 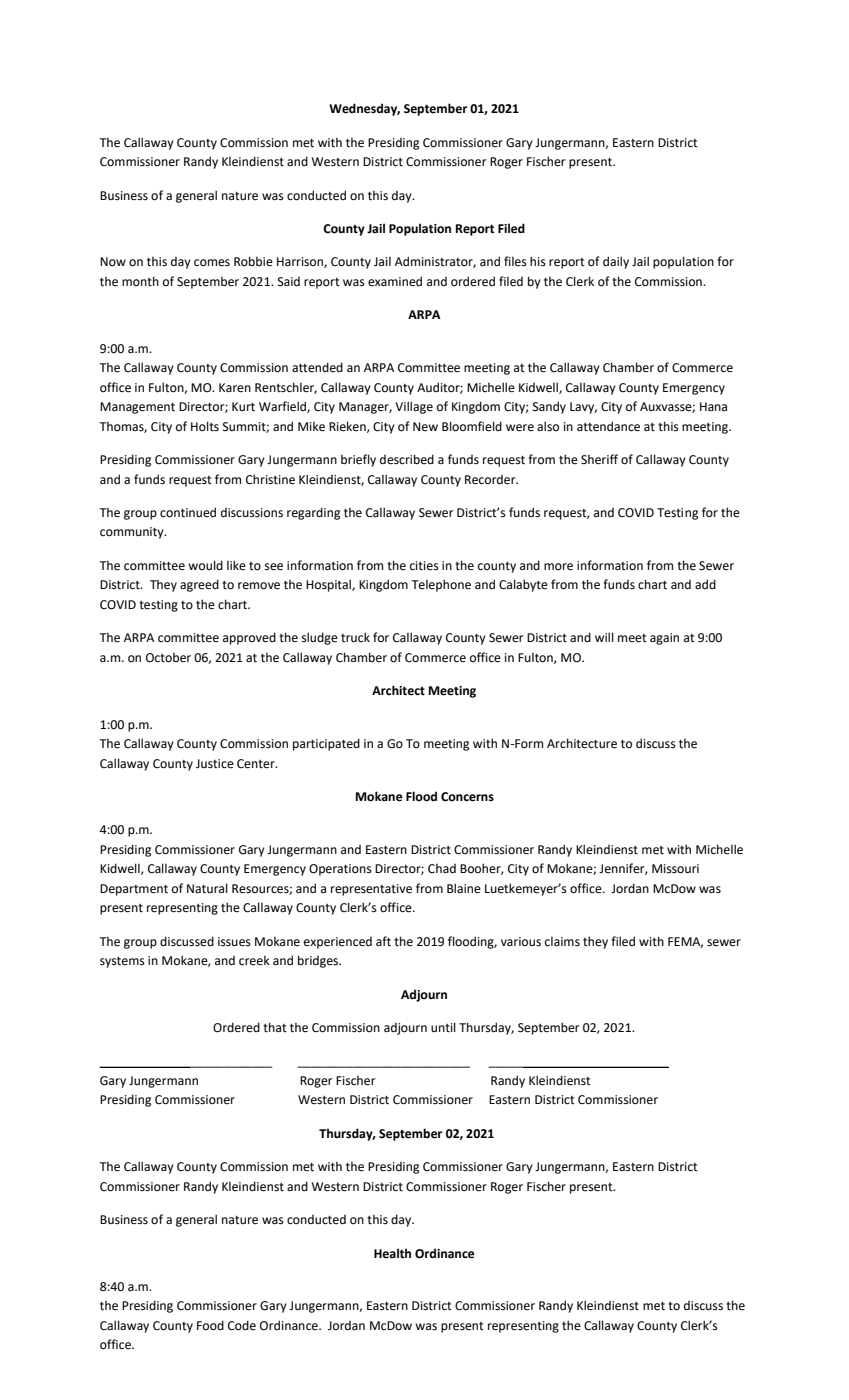 I want to click on daily, so click(x=616, y=262).
